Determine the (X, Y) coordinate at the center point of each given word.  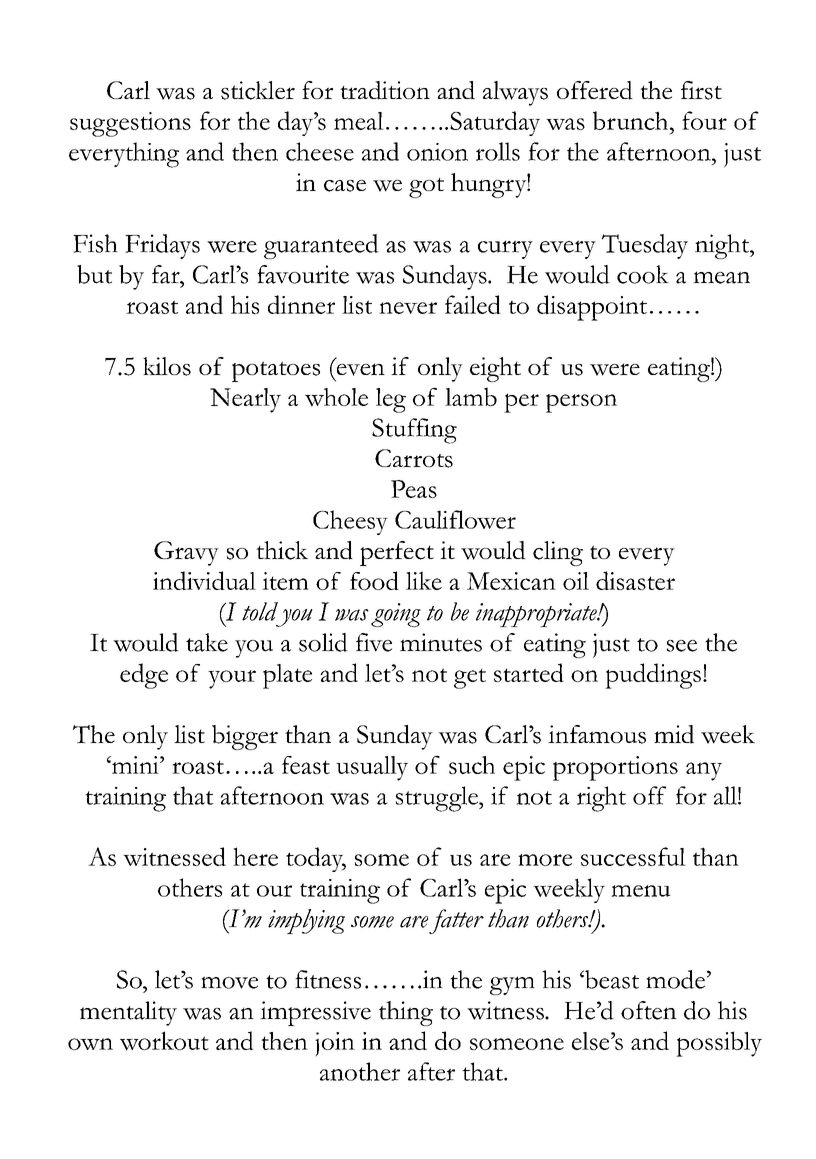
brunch (632, 120)
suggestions (130, 124)
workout (164, 1041)
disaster (635, 580)
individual (204, 580)
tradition (385, 90)
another (360, 1071)
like (424, 580)
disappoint (592, 308)
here (255, 856)
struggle (438, 799)
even (361, 369)
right (601, 799)
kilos (167, 366)
